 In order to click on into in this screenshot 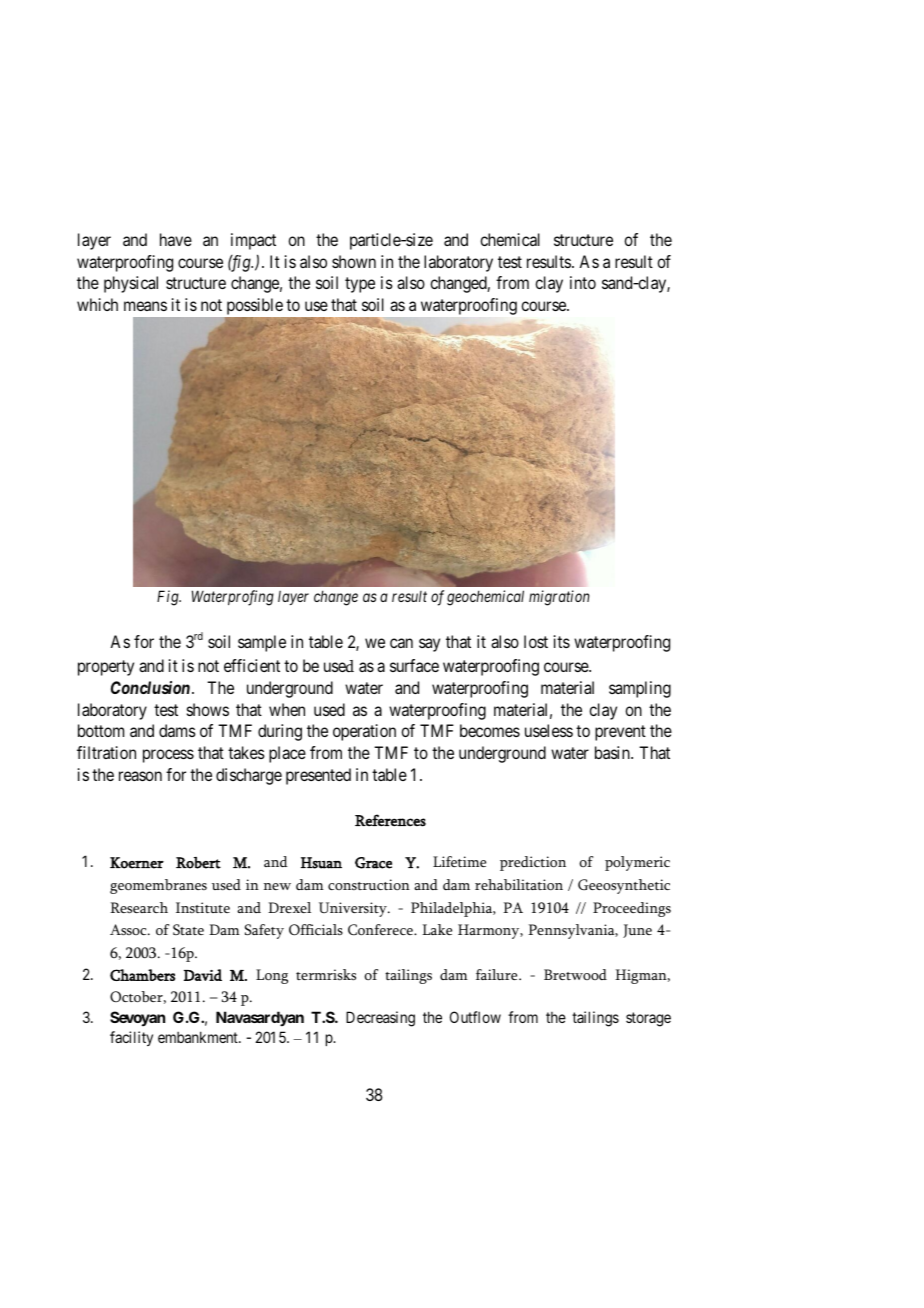, I will do `click(583, 282)`.
